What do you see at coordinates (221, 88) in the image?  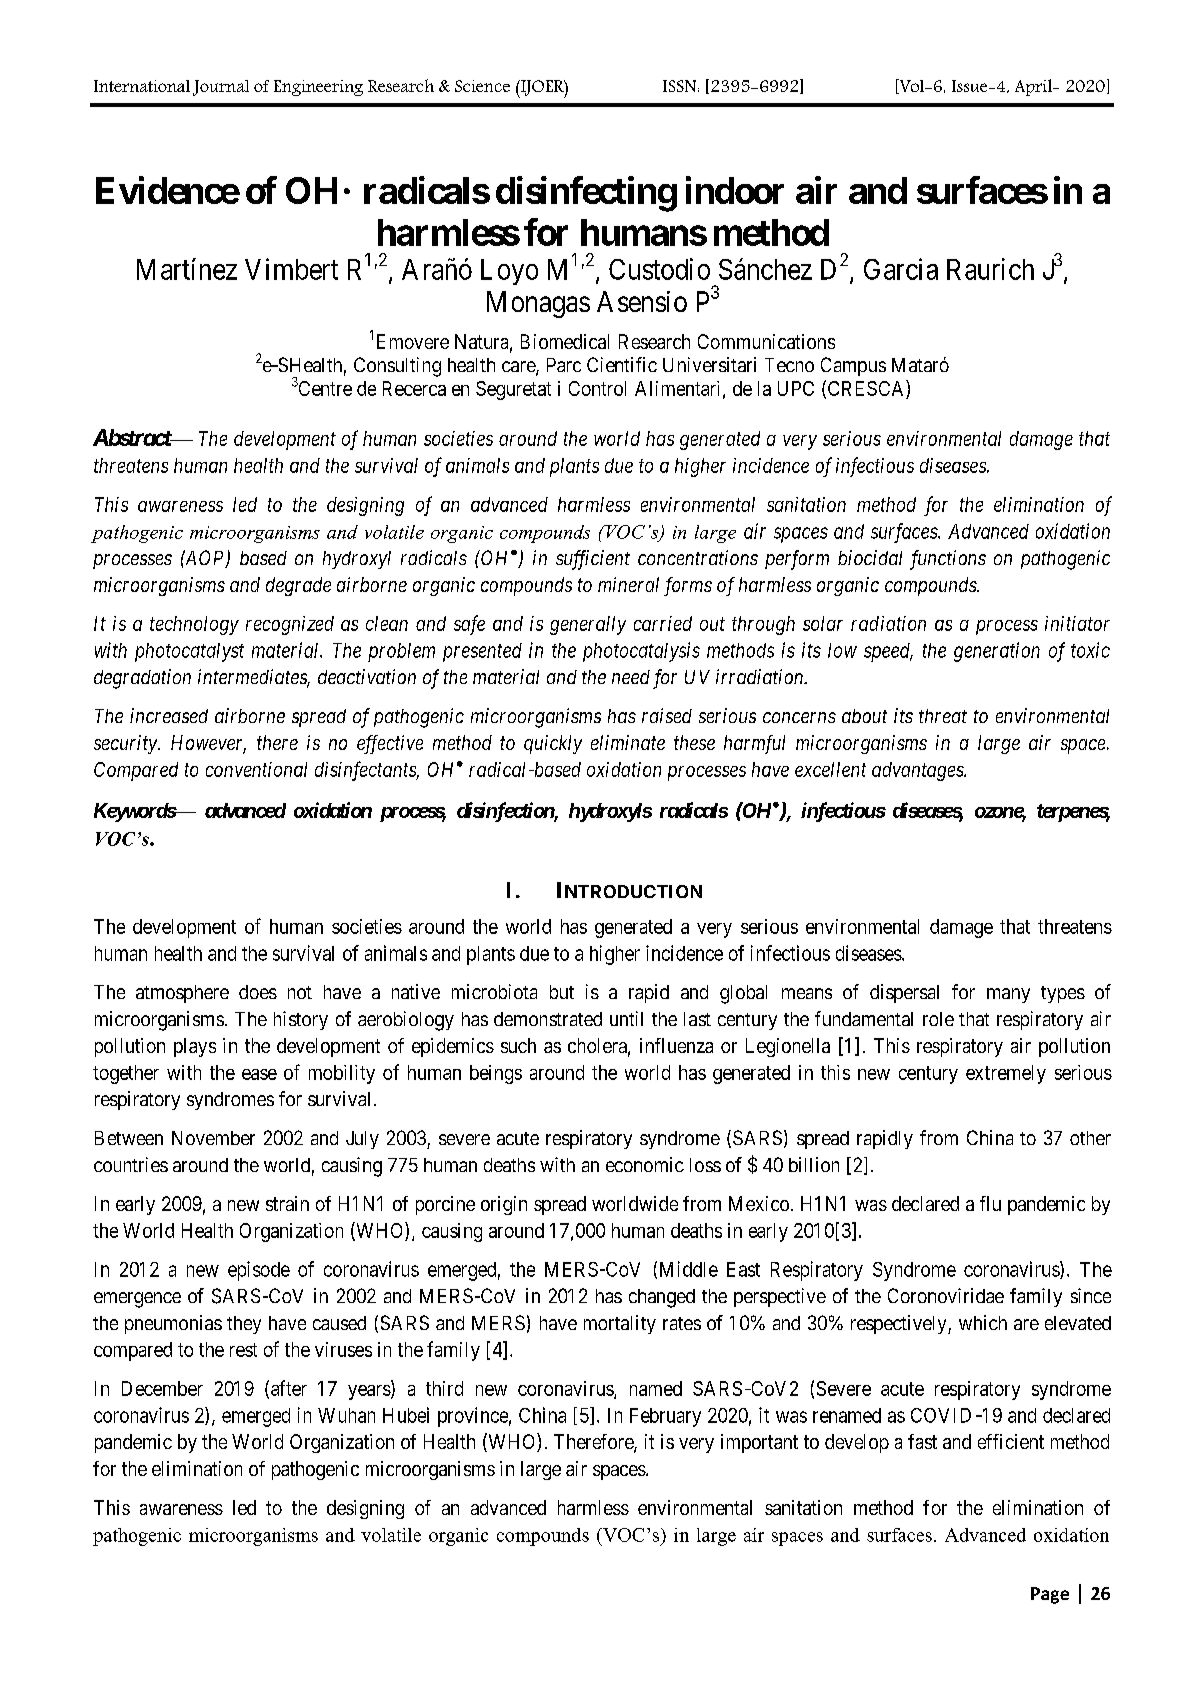 I see `Journal` at bounding box center [221, 88].
